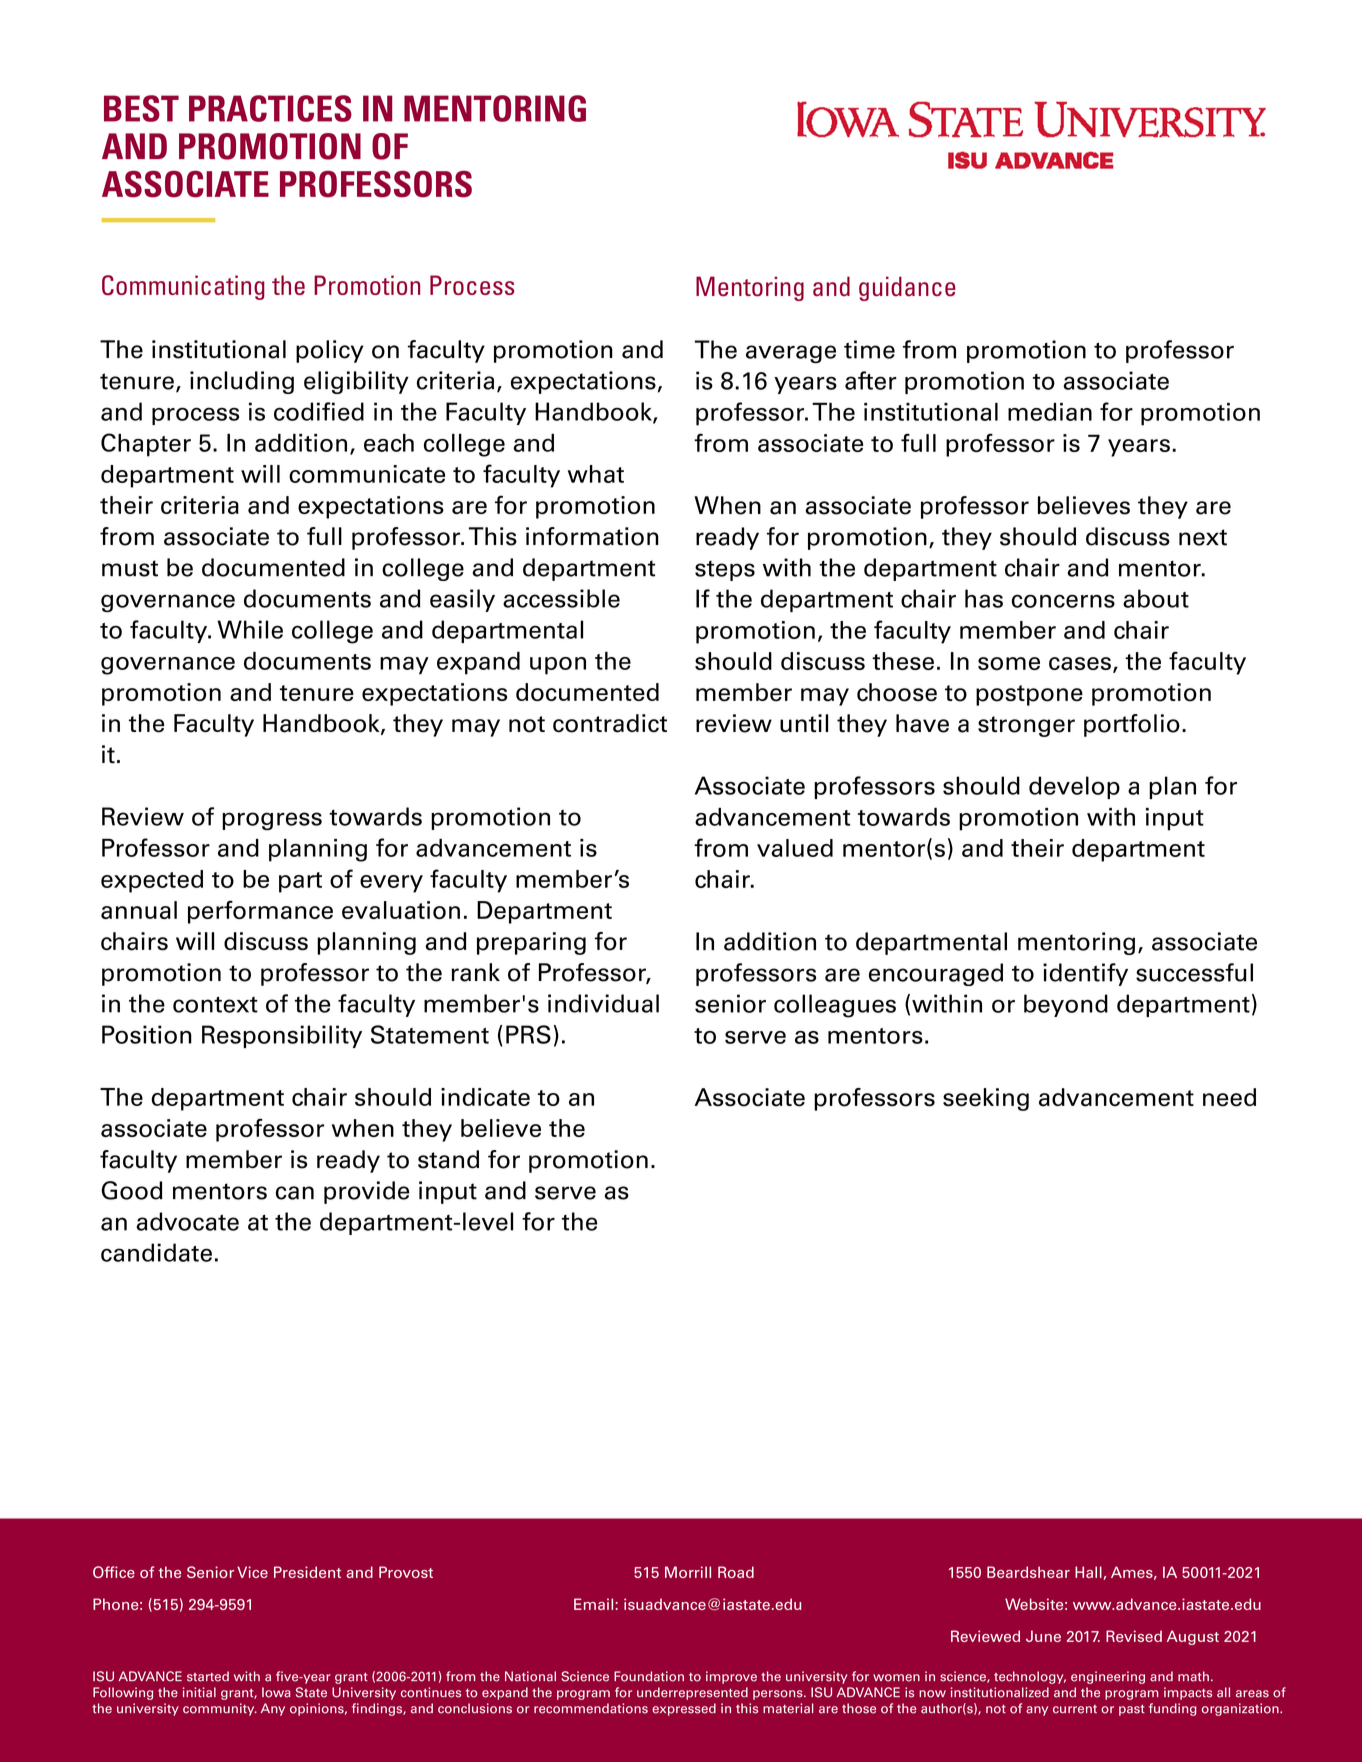  I want to click on need, so click(1229, 1097).
